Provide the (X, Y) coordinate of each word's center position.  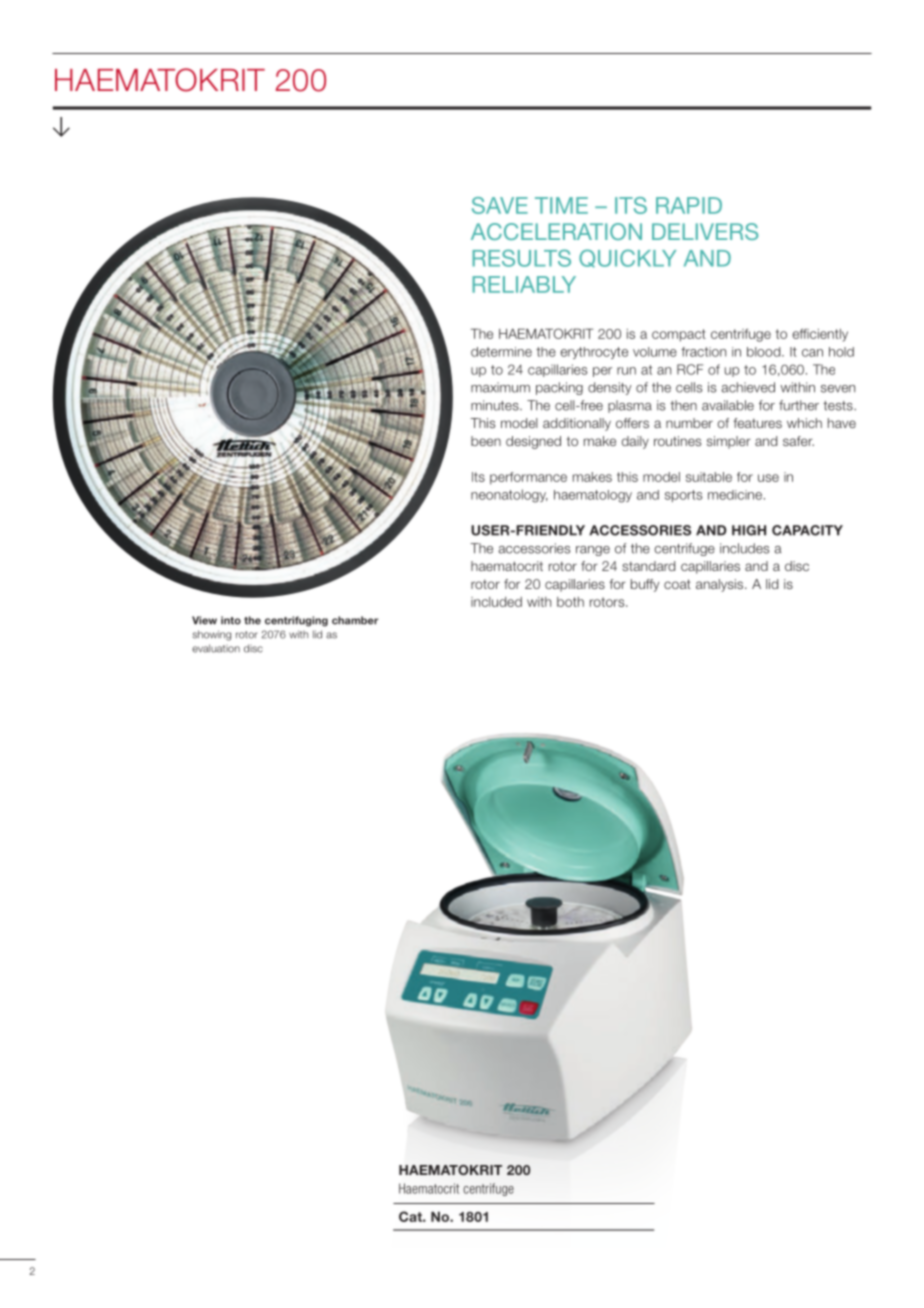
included (496, 602)
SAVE (500, 205)
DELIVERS (705, 231)
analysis (721, 585)
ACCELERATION (556, 231)
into (231, 620)
